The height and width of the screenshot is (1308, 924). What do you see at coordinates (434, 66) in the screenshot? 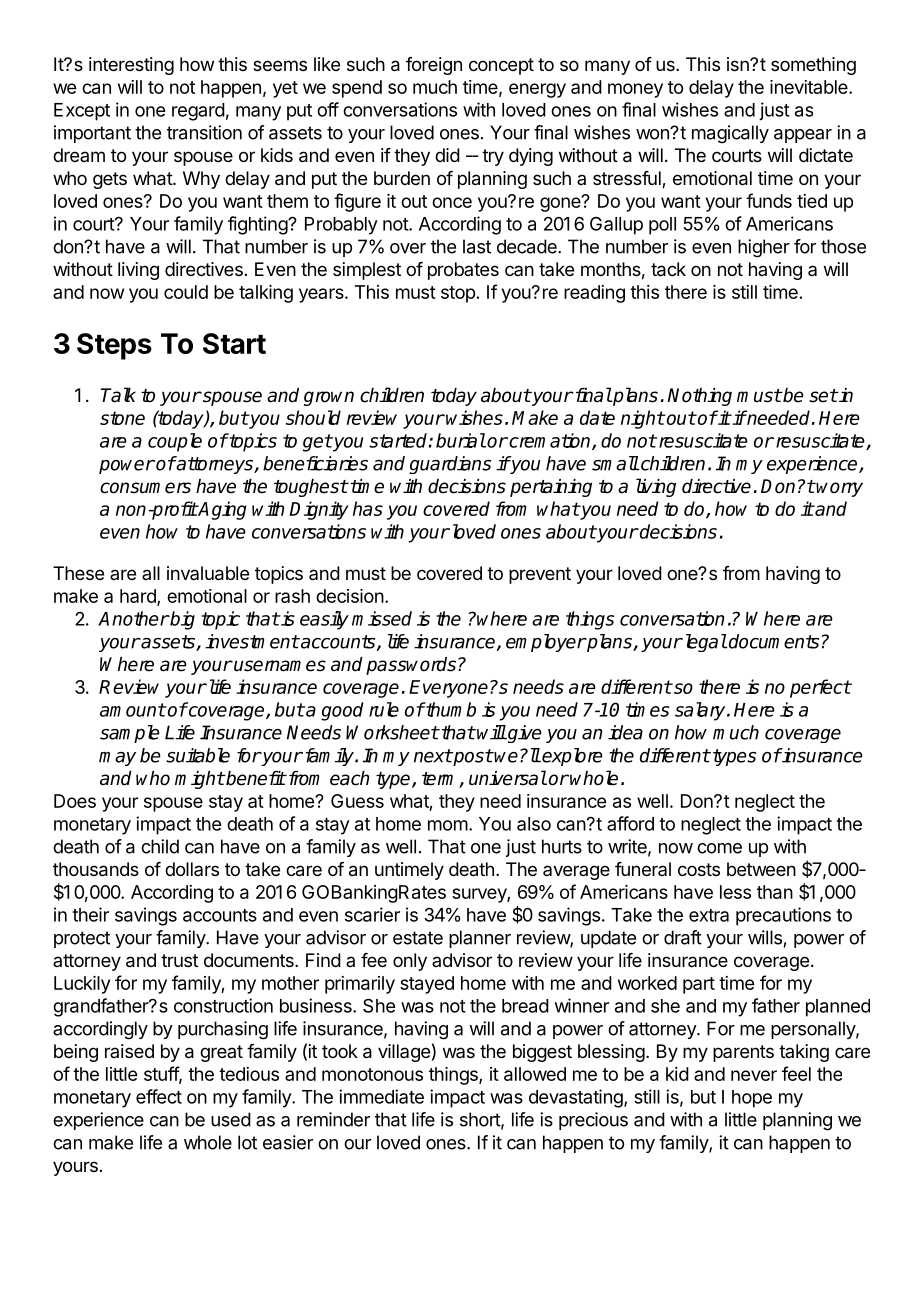
I see `foreign` at bounding box center [434, 66].
